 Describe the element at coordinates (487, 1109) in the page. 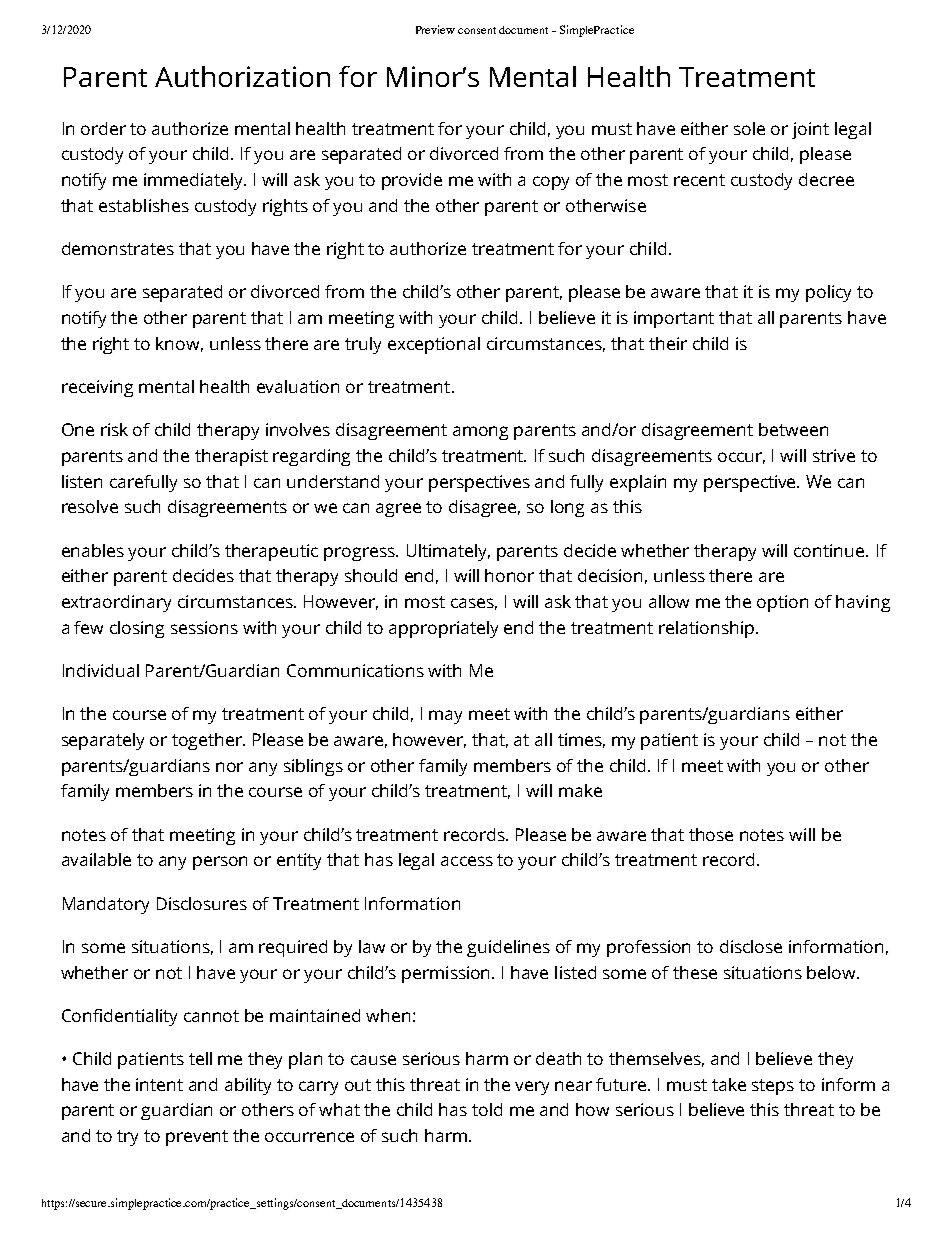

I see `told` at that location.
